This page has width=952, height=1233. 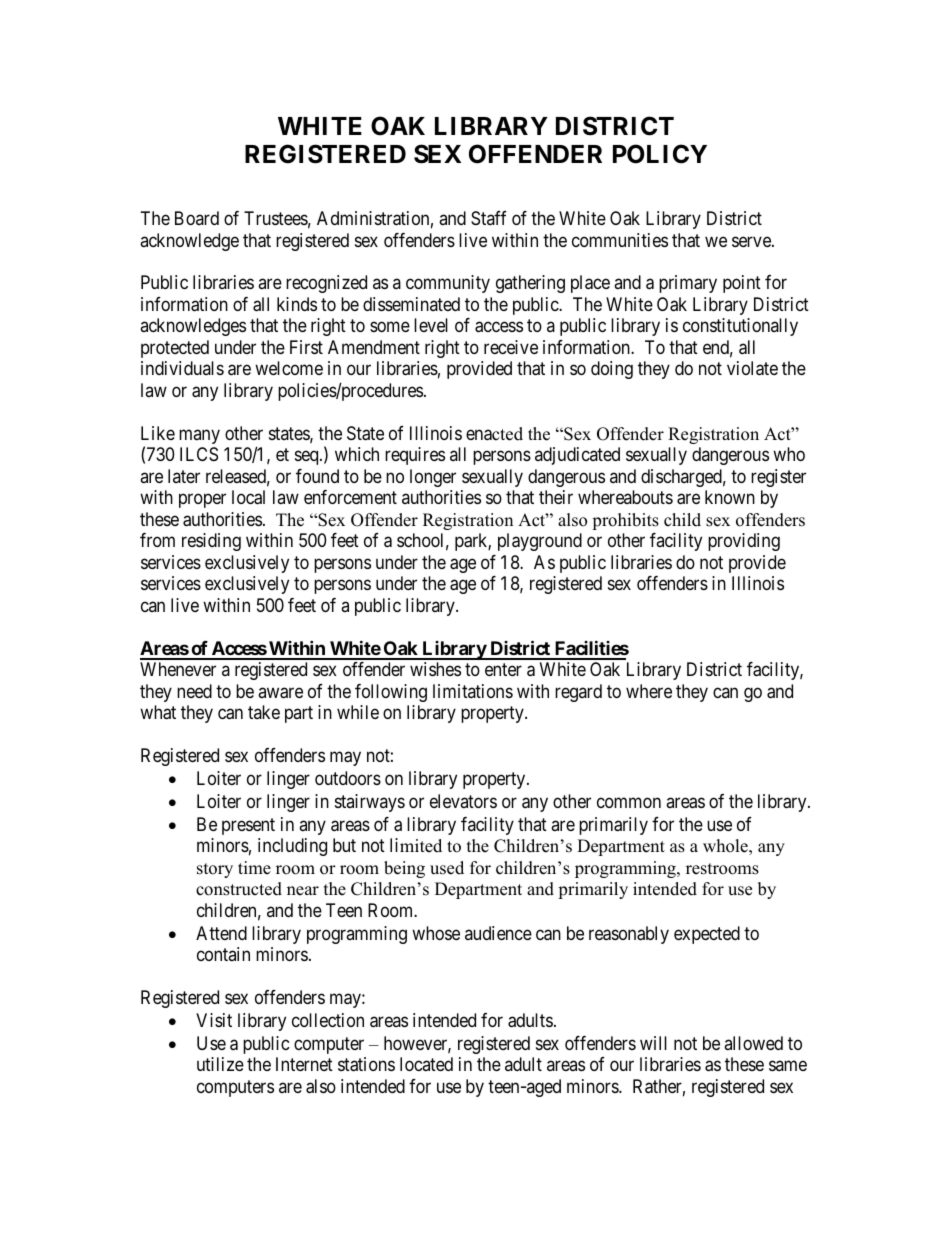 What do you see at coordinates (753, 1043) in the page?
I see `allowed` at bounding box center [753, 1043].
